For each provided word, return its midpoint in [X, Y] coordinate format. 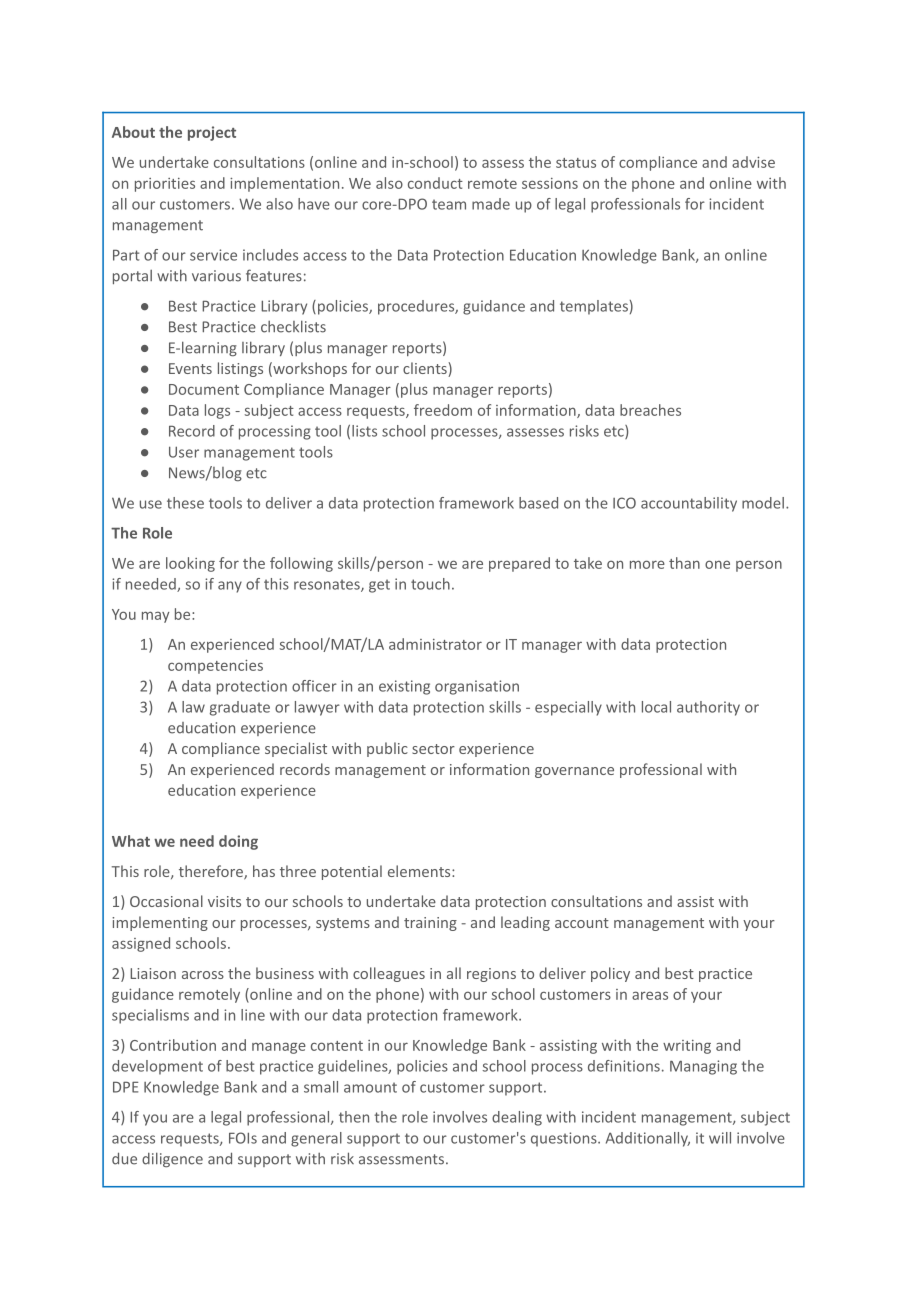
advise [753, 162]
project [212, 133]
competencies [215, 667]
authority [708, 708]
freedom [443, 410]
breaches [650, 410]
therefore [212, 872]
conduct [435, 183]
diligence [172, 1159]
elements [420, 871]
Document [204, 389]
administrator [435, 644]
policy [610, 974]
